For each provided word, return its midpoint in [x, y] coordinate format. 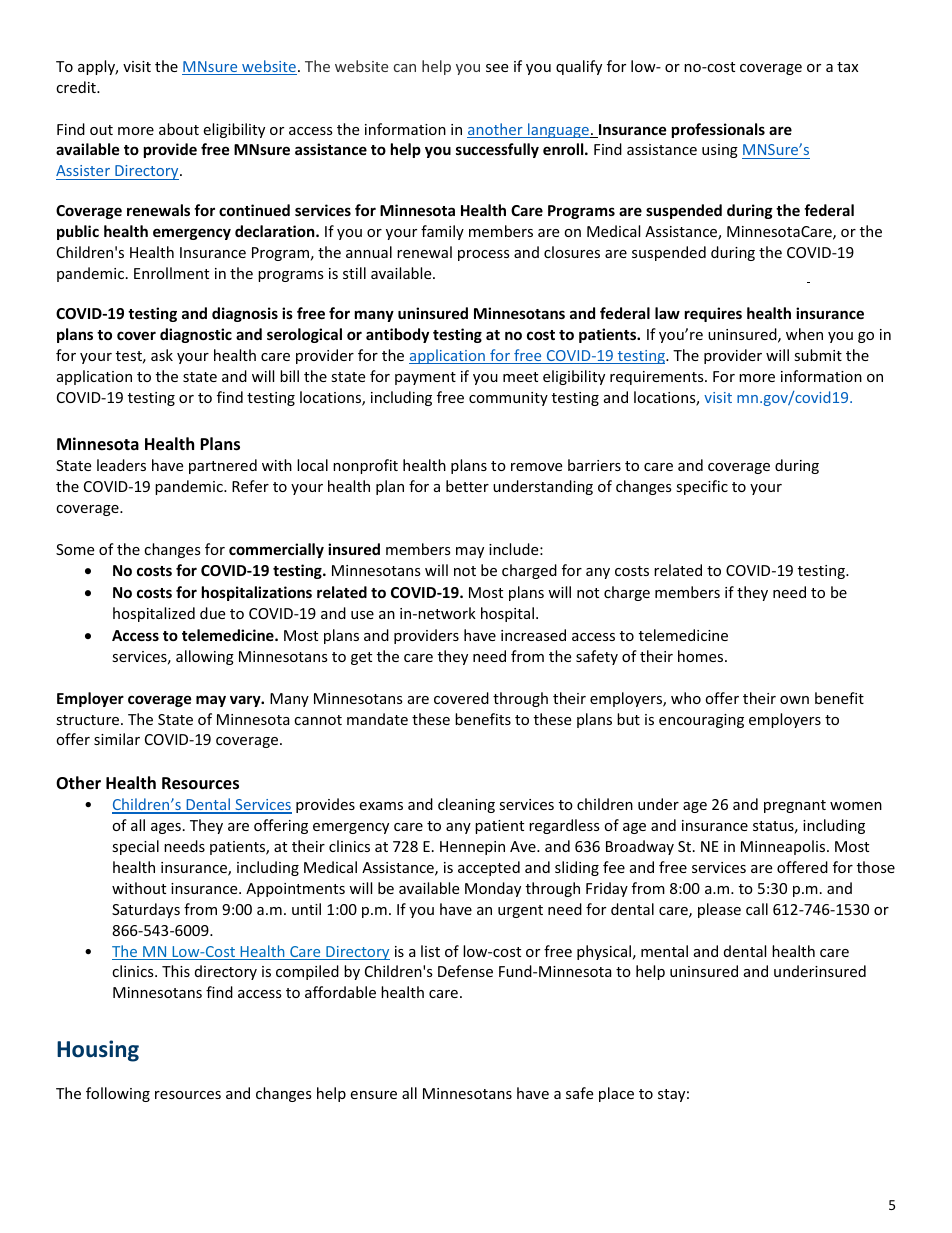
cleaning [466, 805]
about [179, 129]
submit [818, 355]
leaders [121, 465]
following [118, 1094]
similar [117, 739]
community [508, 399]
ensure [373, 1095]
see [497, 68]
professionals [718, 130]
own [794, 700]
